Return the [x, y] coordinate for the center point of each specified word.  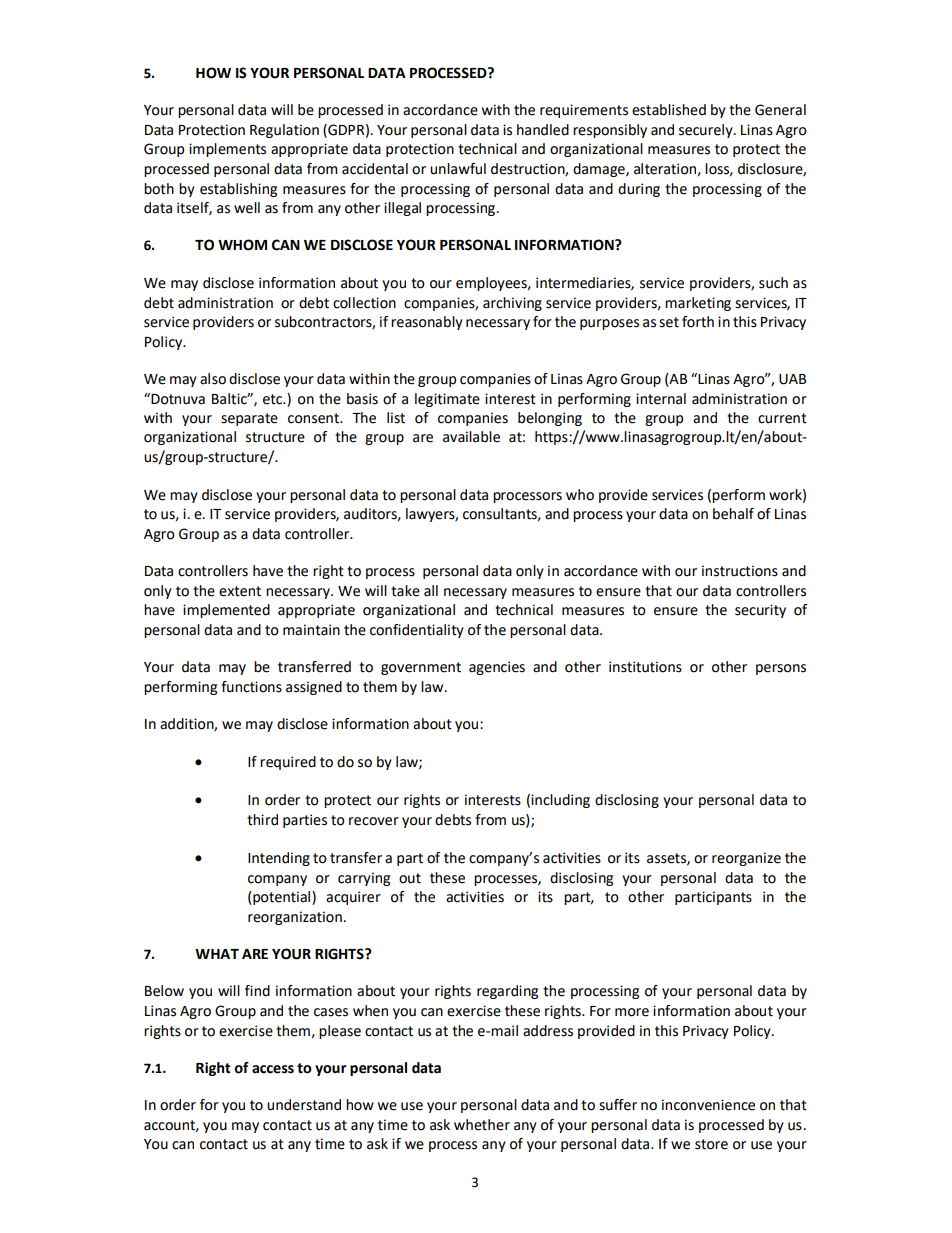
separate [249, 419]
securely [707, 131]
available [471, 437]
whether [482, 1125]
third [262, 820]
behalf [733, 514]
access [273, 1069]
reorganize [746, 859]
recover [374, 821]
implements [227, 150]
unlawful [458, 169]
